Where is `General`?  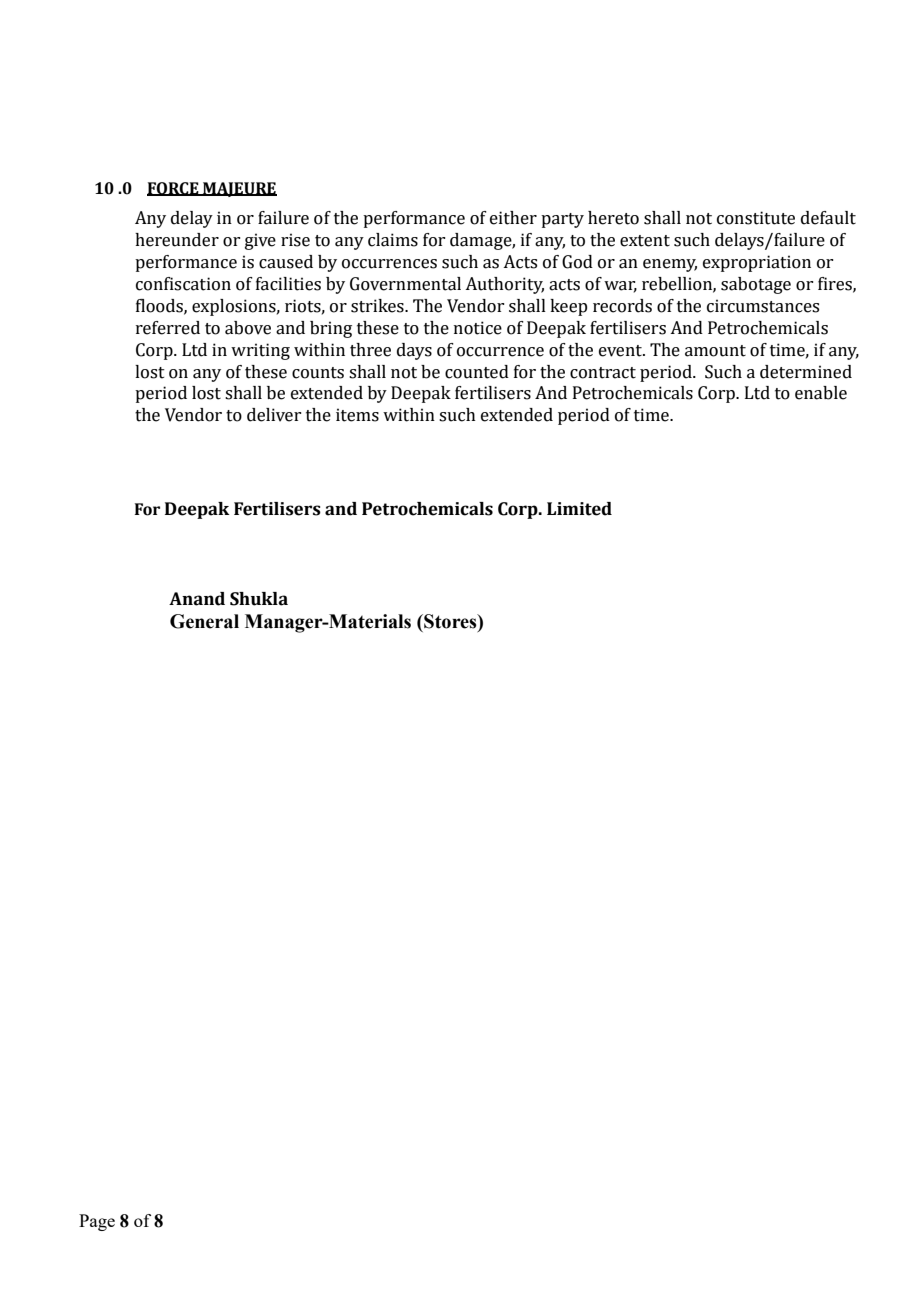 General is located at coordinates (204, 621).
